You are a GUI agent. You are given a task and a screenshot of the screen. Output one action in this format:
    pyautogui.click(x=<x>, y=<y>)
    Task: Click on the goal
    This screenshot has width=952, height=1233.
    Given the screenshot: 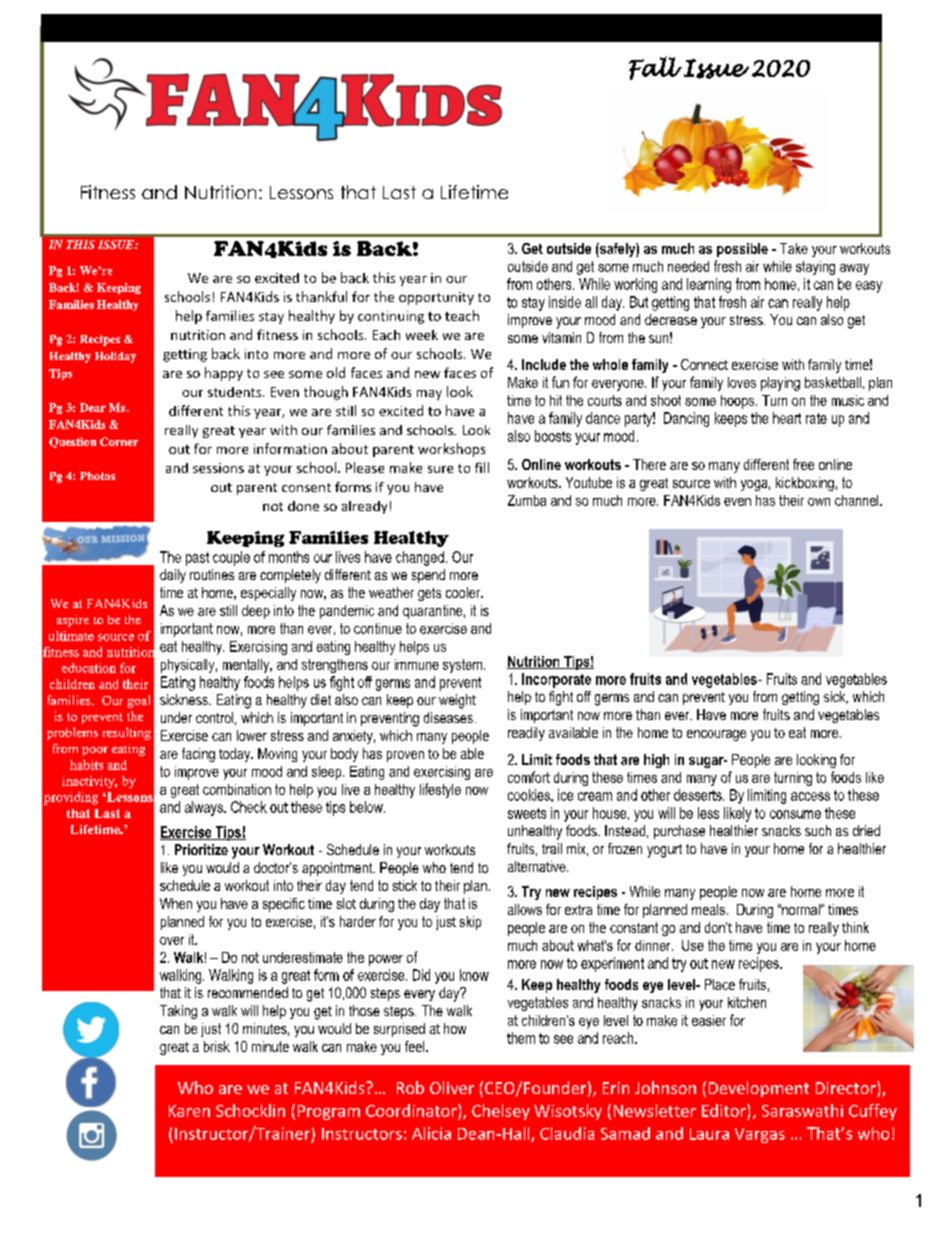 What is the action you would take?
    pyautogui.click(x=138, y=701)
